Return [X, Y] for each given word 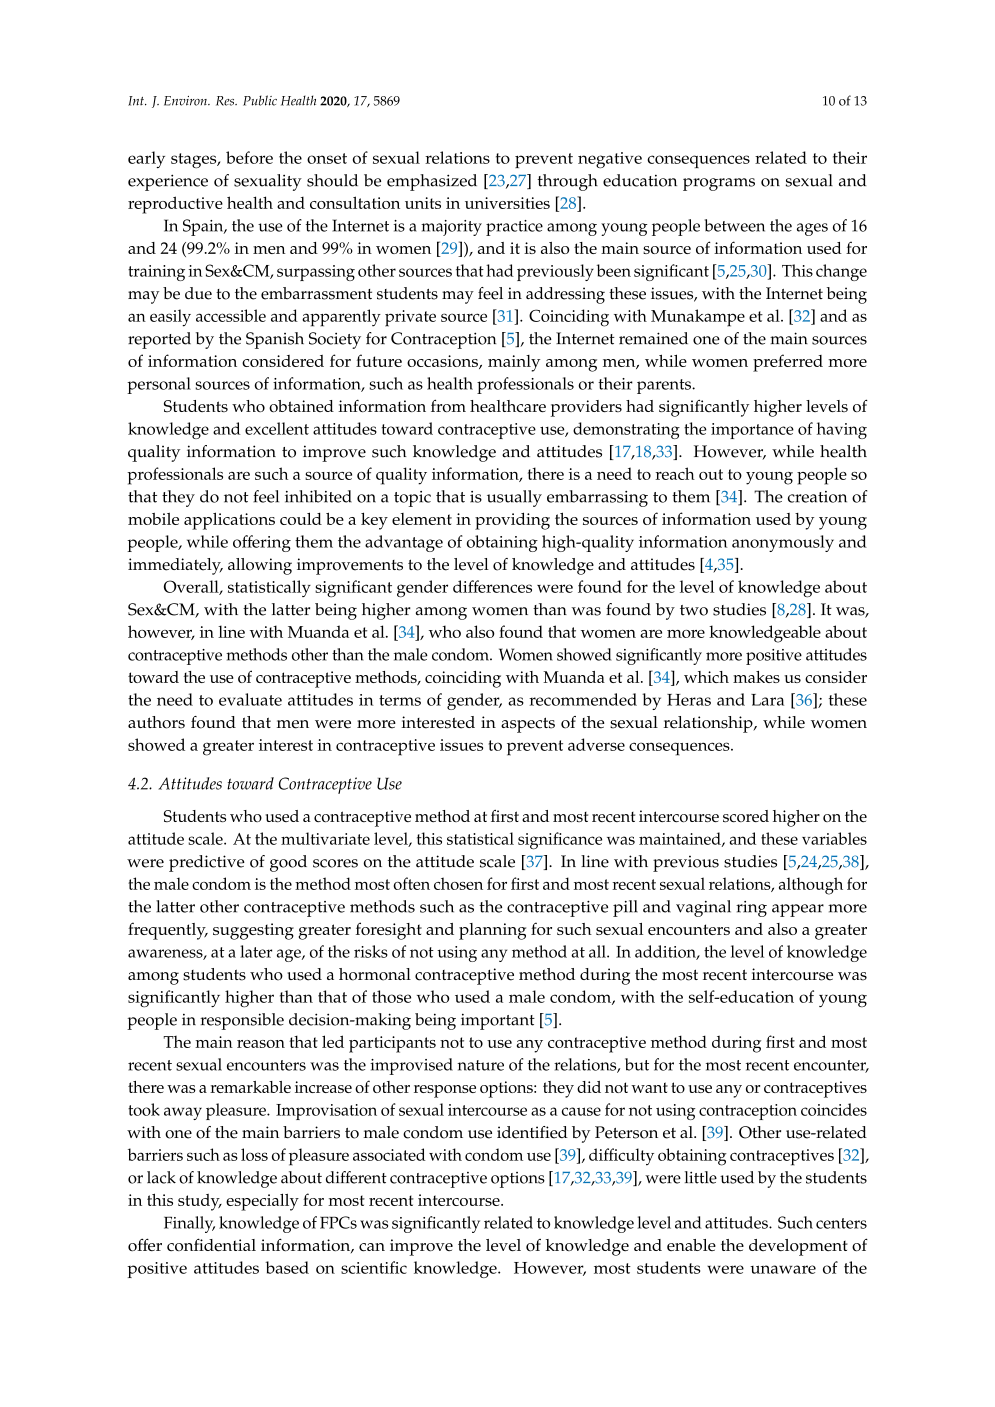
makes [756, 677]
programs [719, 184]
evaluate [250, 699]
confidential [211, 1244]
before [249, 157]
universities [507, 203]
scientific [374, 1267]
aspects [528, 725]
